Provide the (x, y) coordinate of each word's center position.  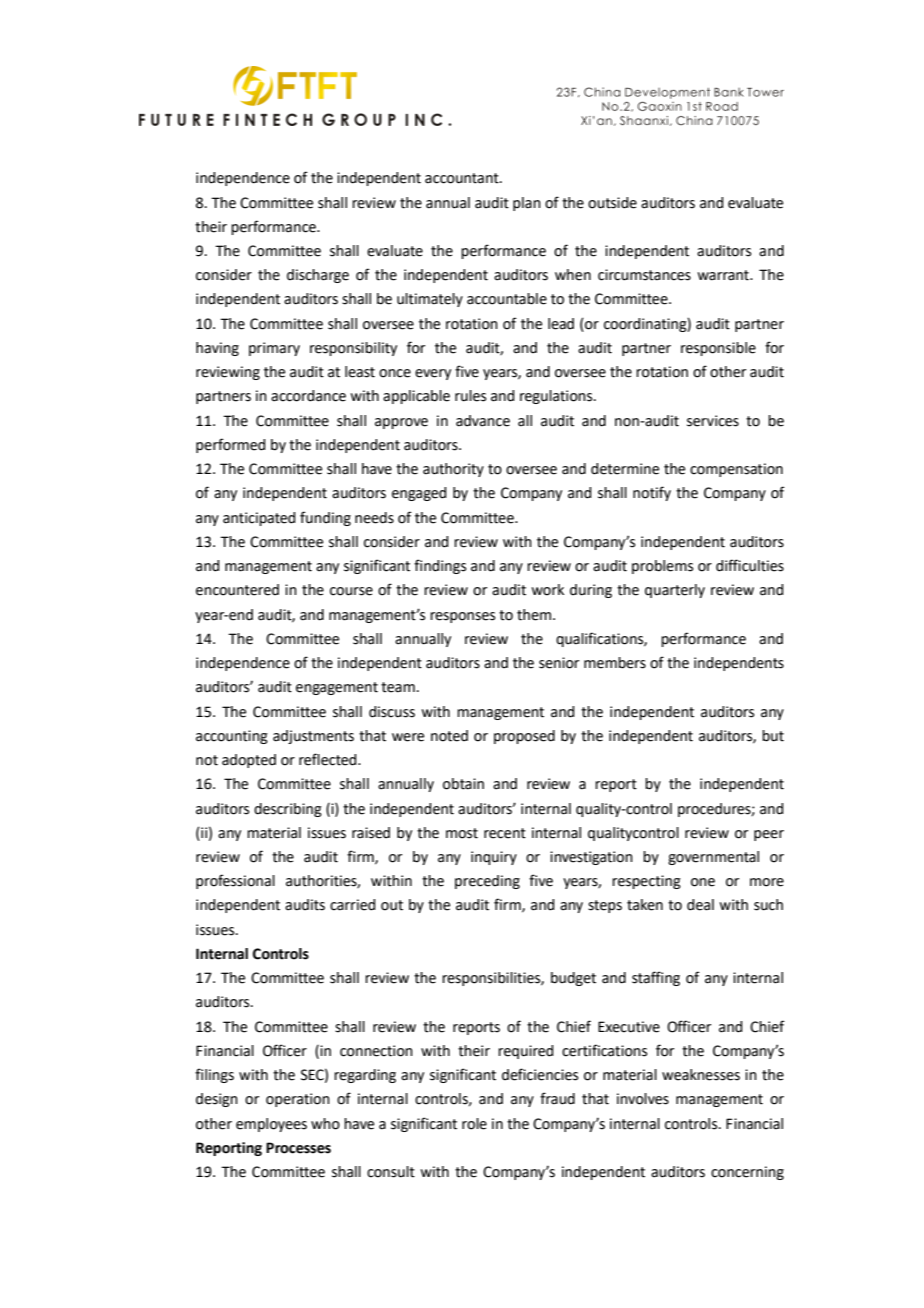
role (474, 1124)
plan (527, 204)
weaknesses (701, 1075)
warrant (724, 275)
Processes (298, 1148)
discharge (318, 276)
